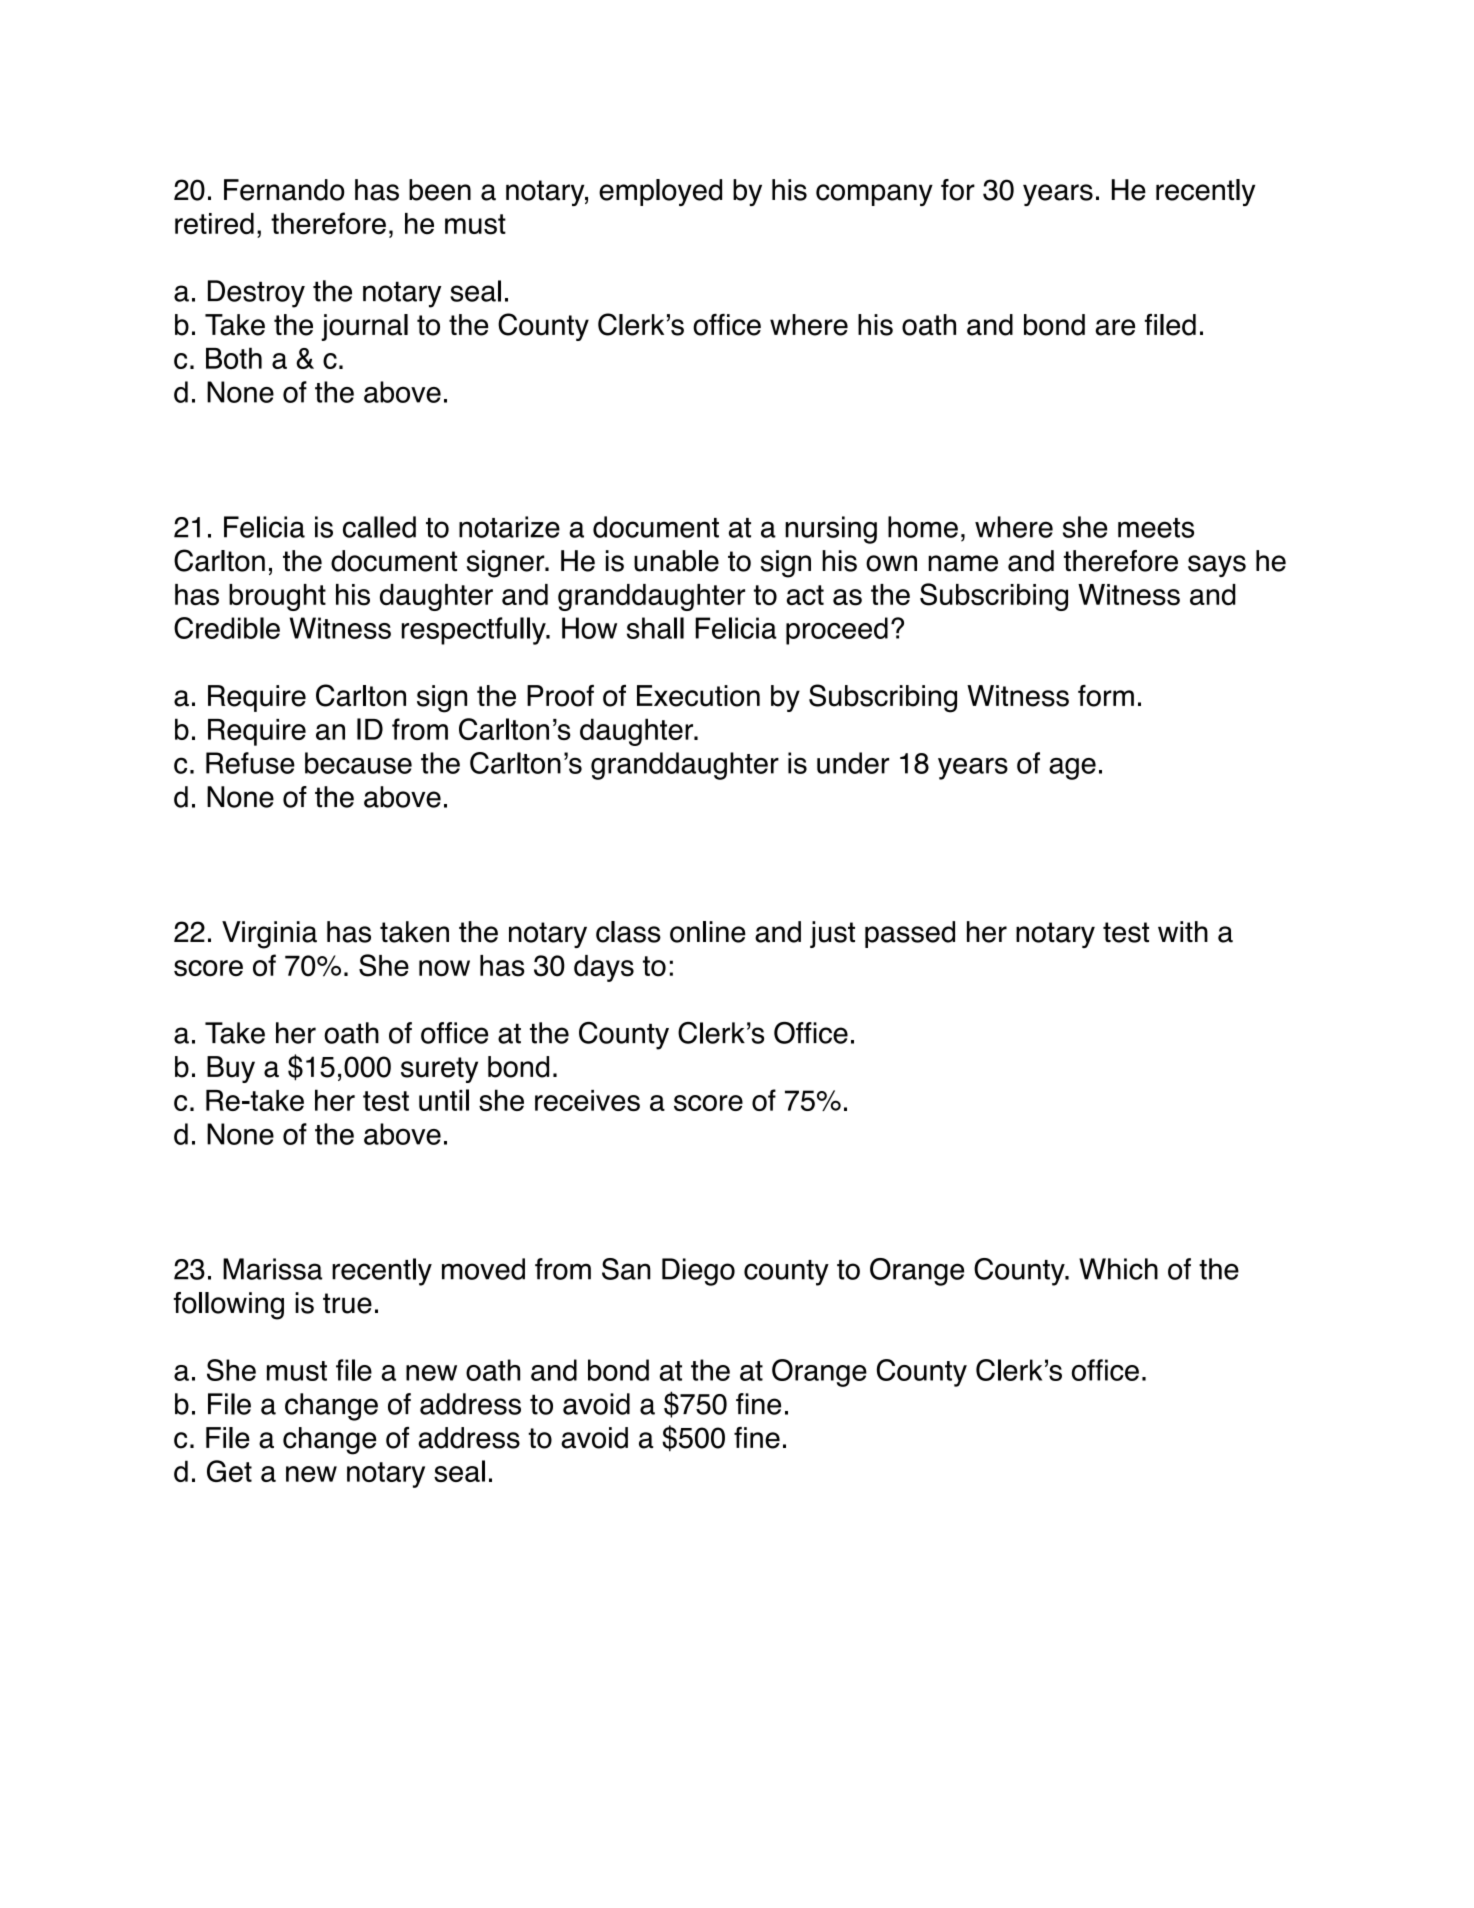 The height and width of the screenshot is (1908, 1474). Describe the element at coordinates (626, 1269) in the screenshot. I see `San` at that location.
